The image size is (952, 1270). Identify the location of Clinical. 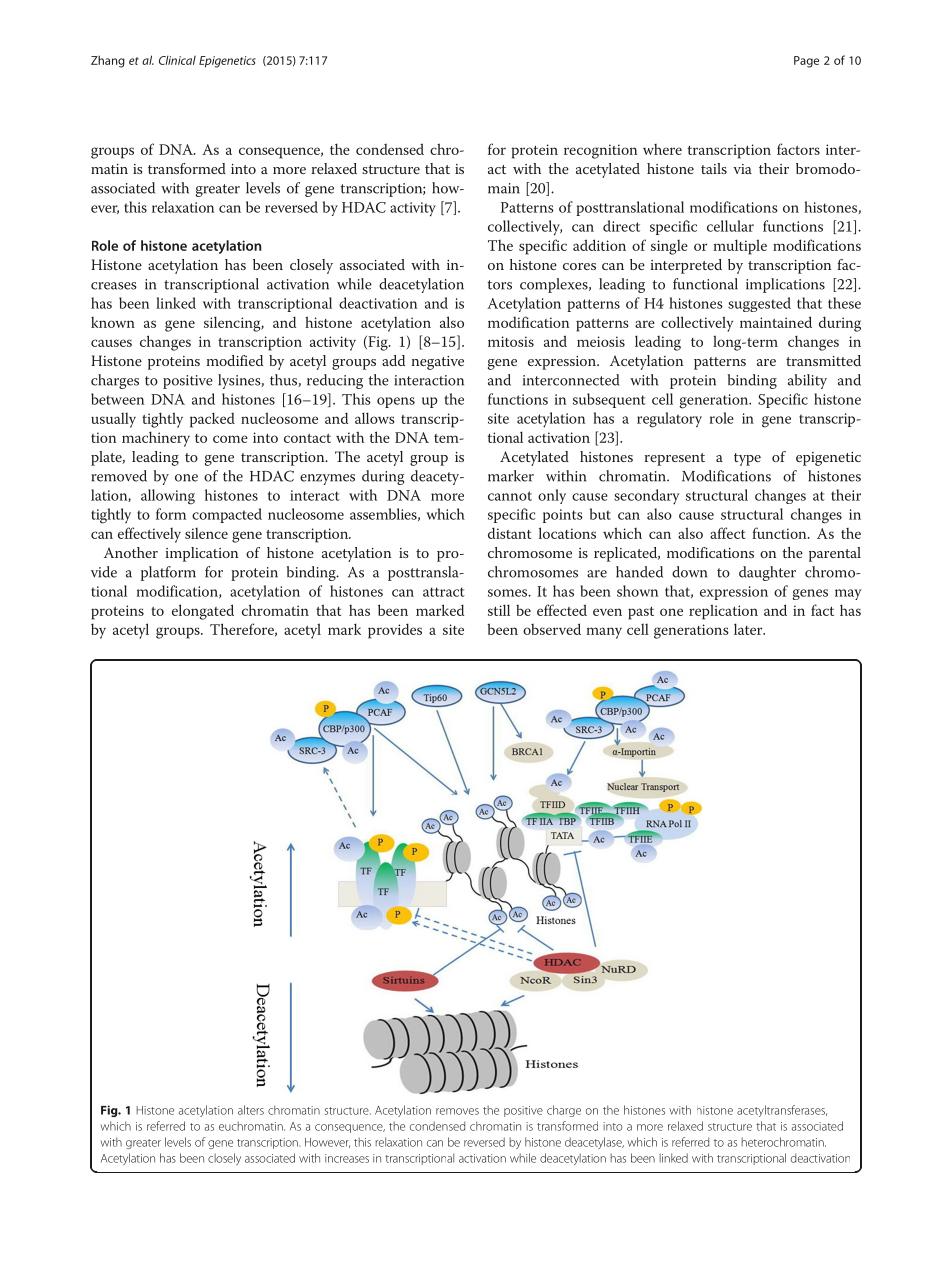
(177, 60).
